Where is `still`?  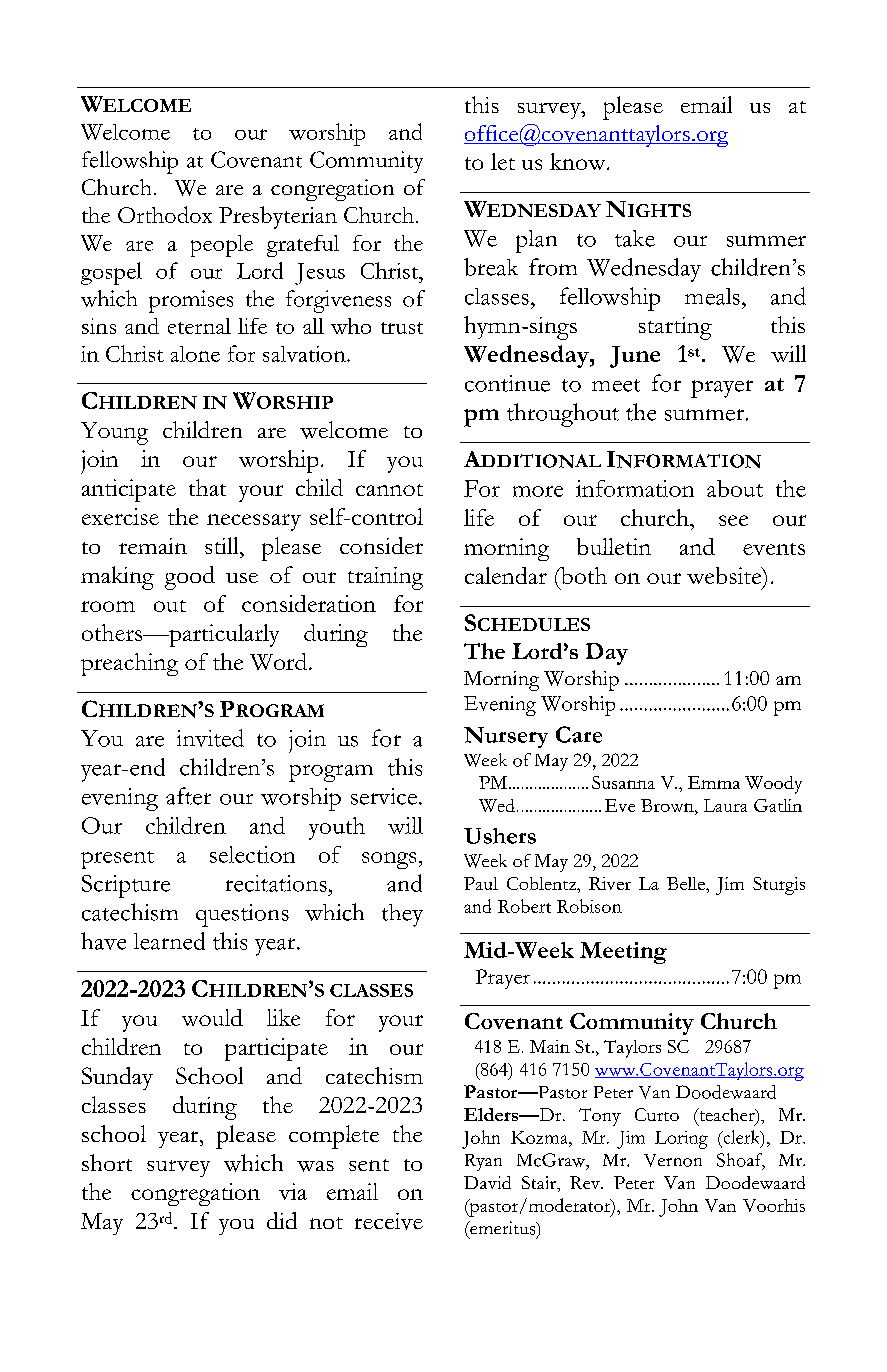 still is located at coordinates (223, 545).
